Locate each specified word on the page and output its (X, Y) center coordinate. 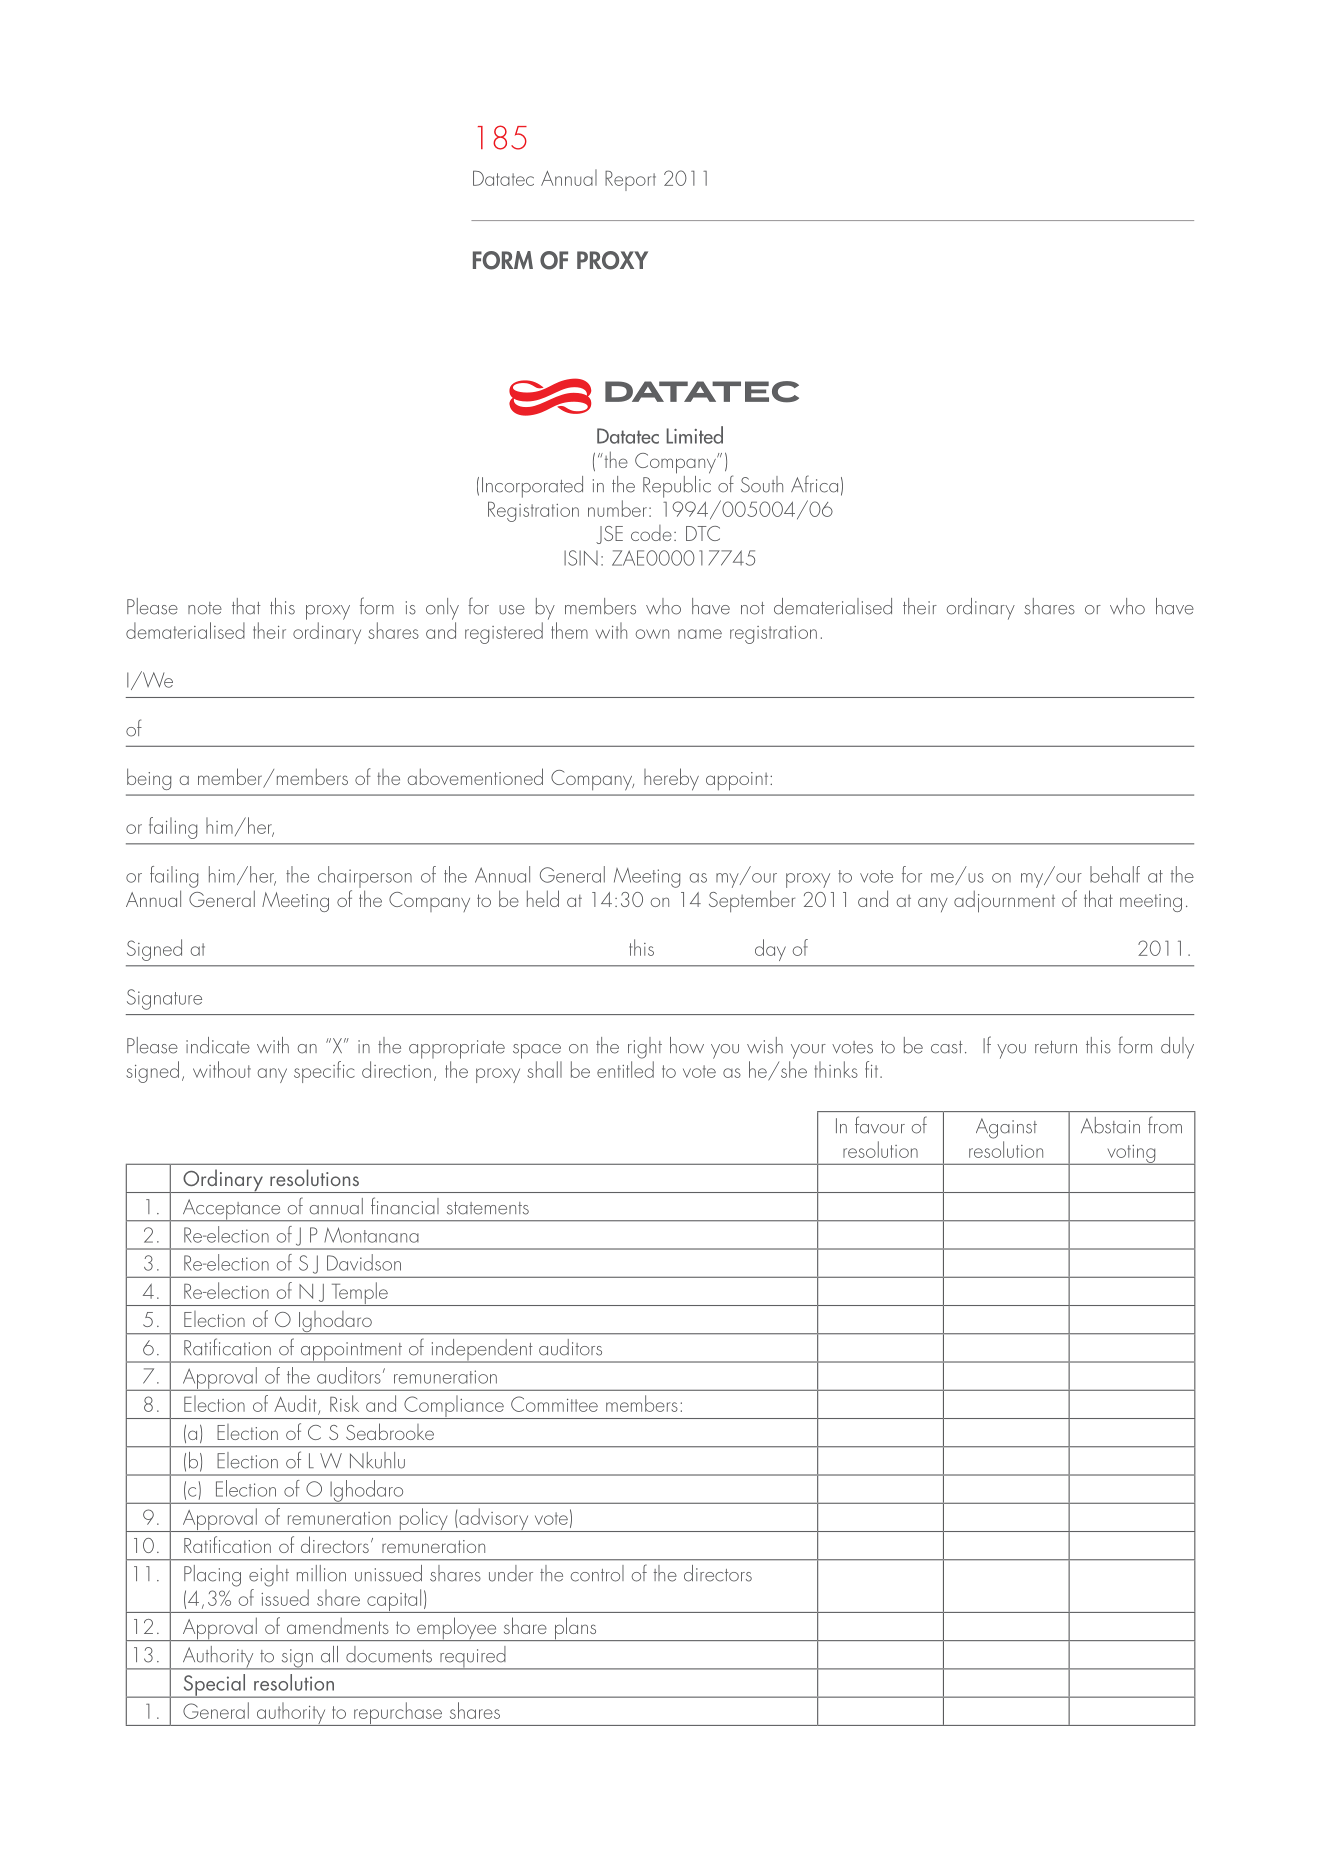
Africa (814, 484)
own (652, 634)
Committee (554, 1404)
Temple (359, 1294)
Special (214, 1686)
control (597, 1573)
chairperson (365, 877)
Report (630, 181)
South (762, 484)
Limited (694, 435)
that (246, 606)
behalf (1115, 874)
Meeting (647, 878)
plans (575, 1629)
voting (1131, 1155)
